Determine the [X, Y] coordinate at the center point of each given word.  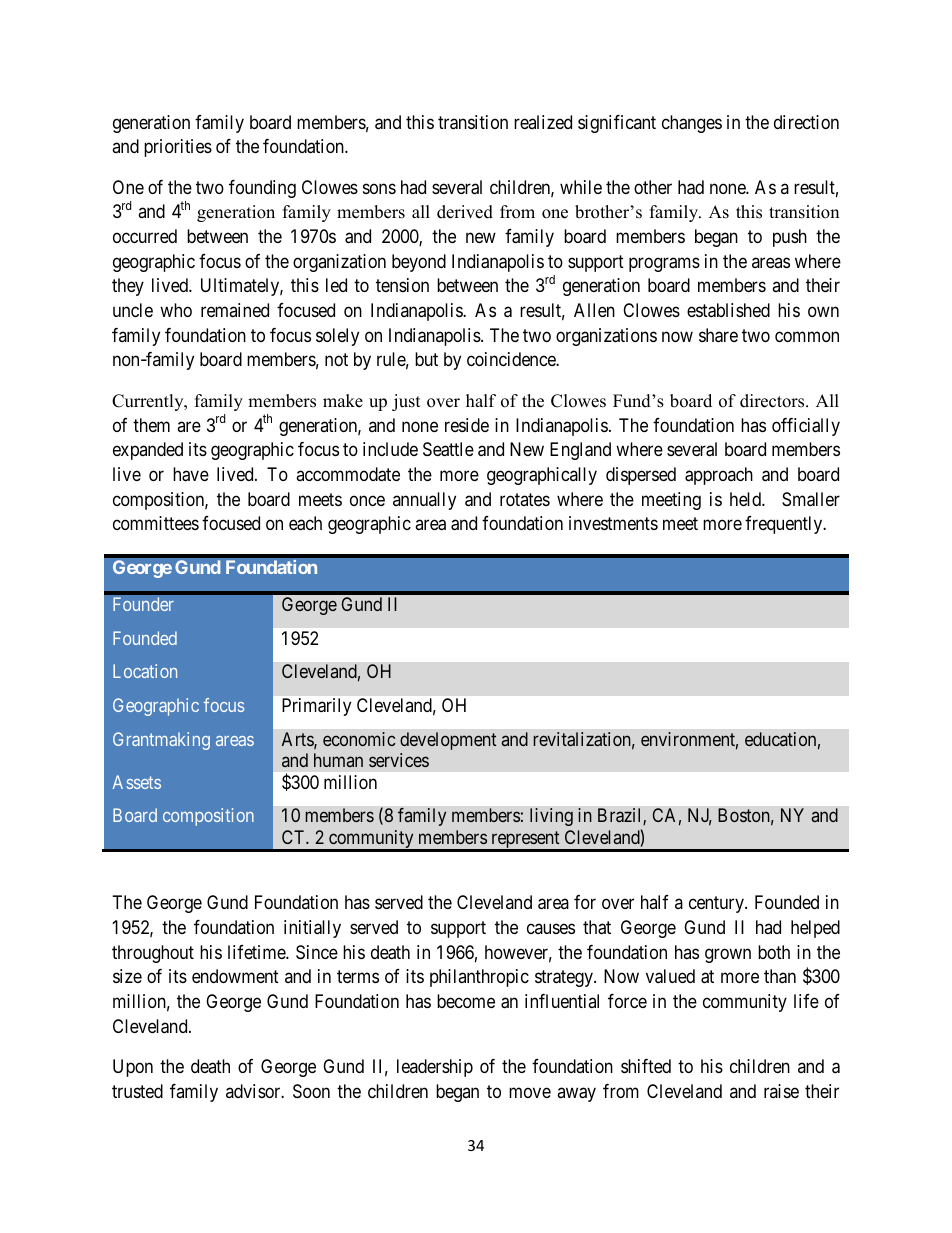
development [448, 741]
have [191, 474]
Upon [133, 1068]
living [551, 817]
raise [781, 1091]
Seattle [448, 449]
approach [719, 476]
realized [543, 122]
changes [692, 124]
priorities [178, 148]
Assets [136, 782]
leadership [435, 1068]
